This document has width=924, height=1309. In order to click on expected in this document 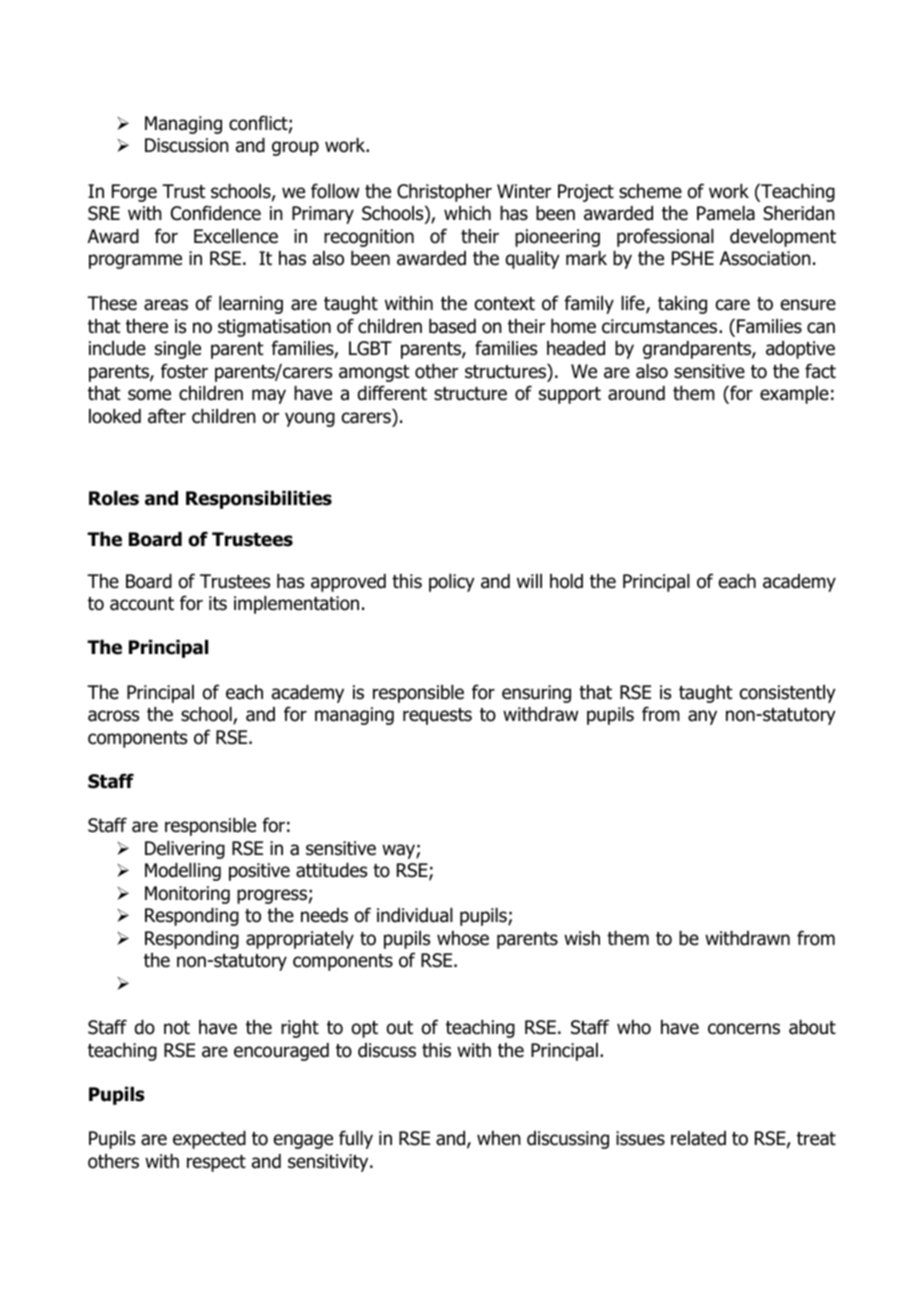, I will do `click(209, 1140)`.
